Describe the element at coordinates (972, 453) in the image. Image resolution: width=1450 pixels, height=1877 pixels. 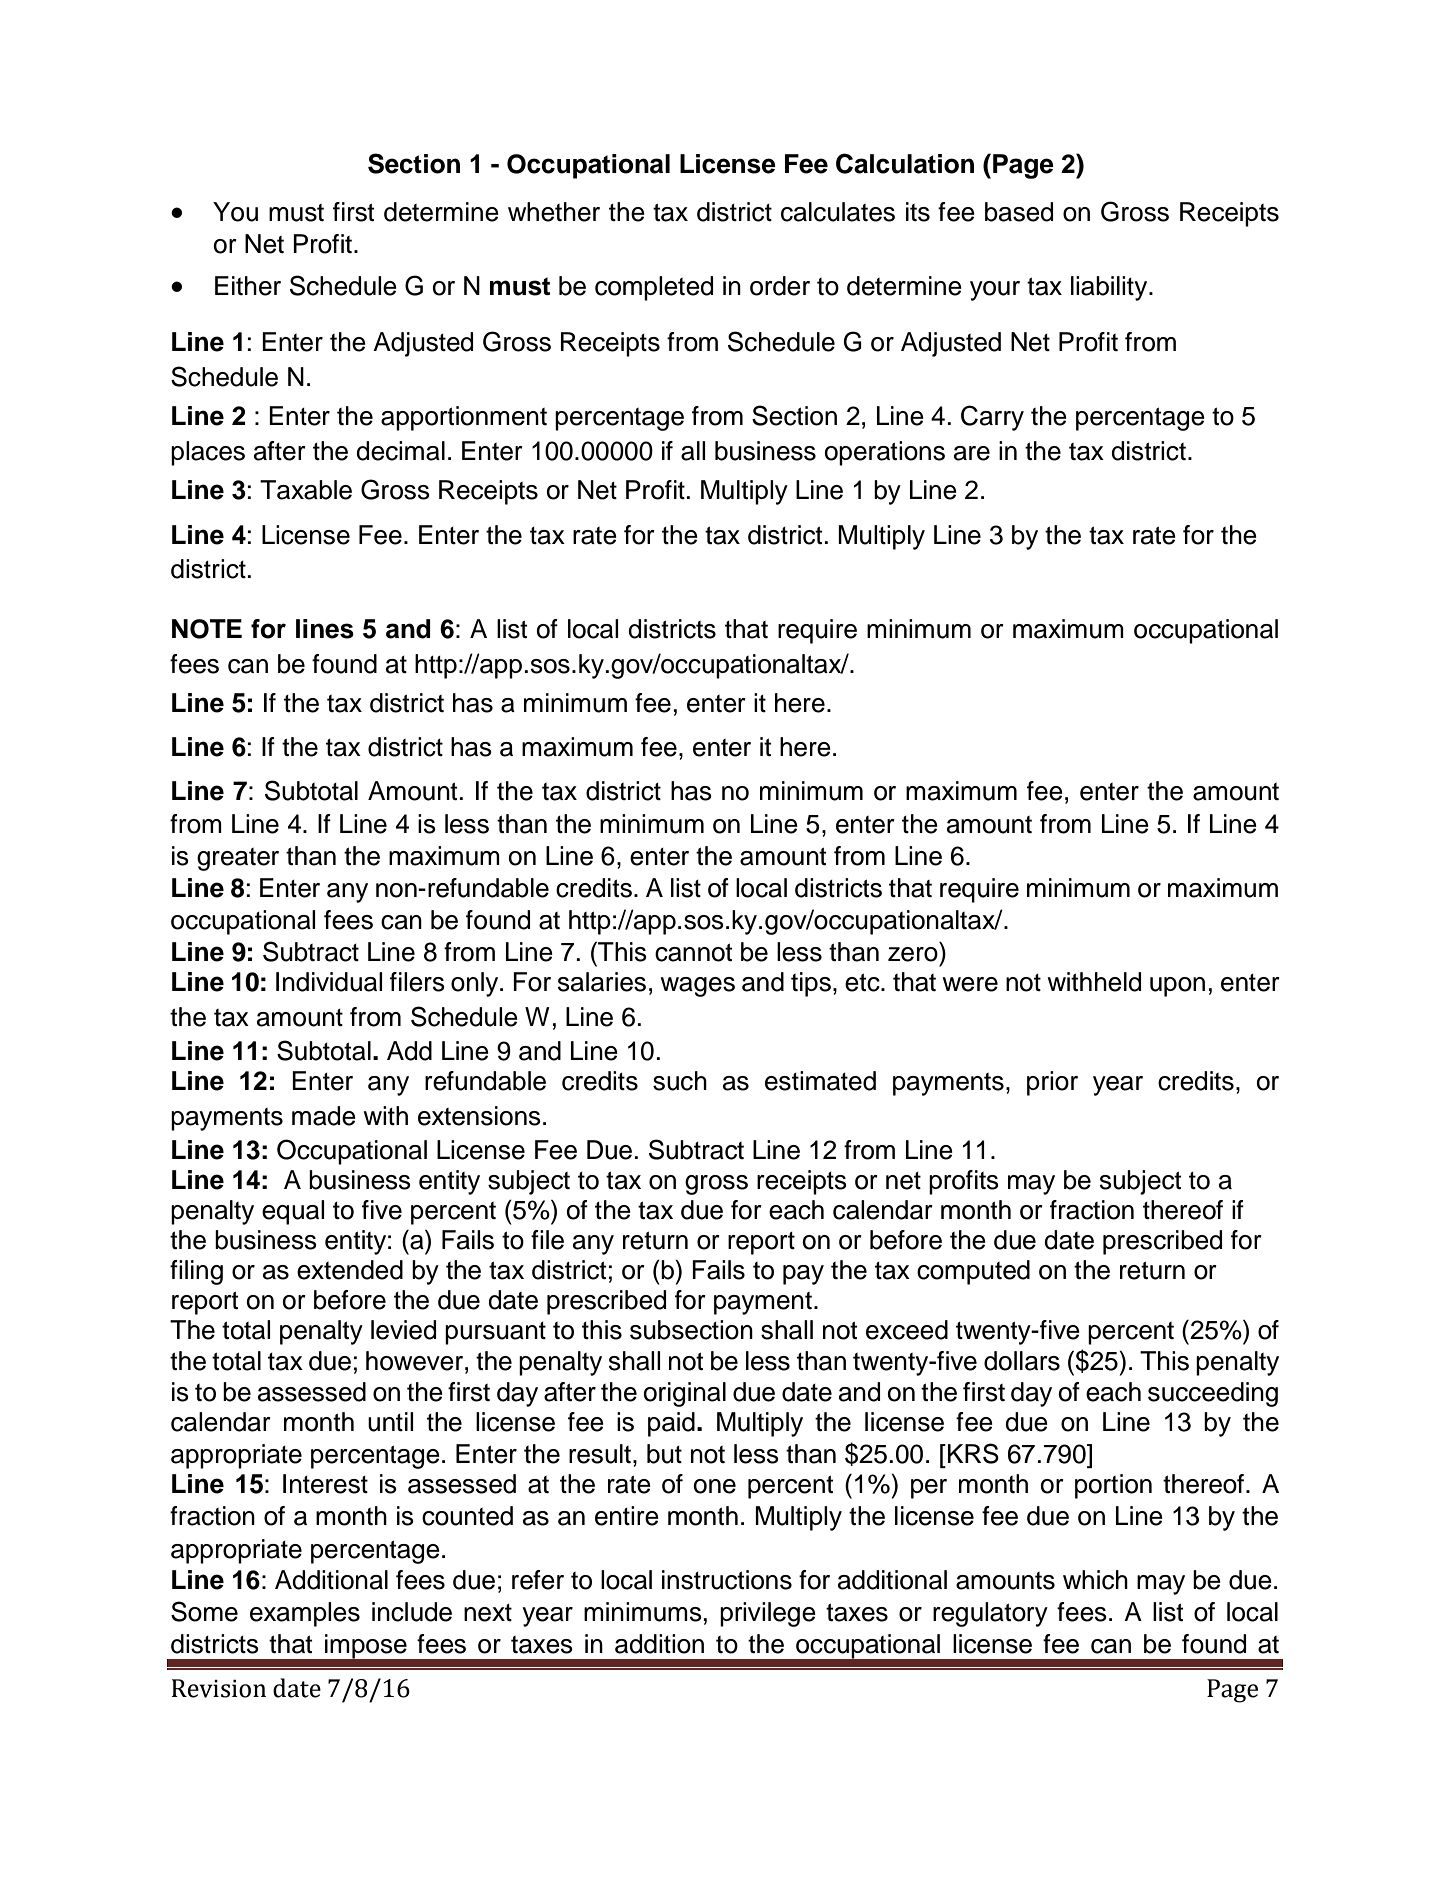
I see `are` at that location.
